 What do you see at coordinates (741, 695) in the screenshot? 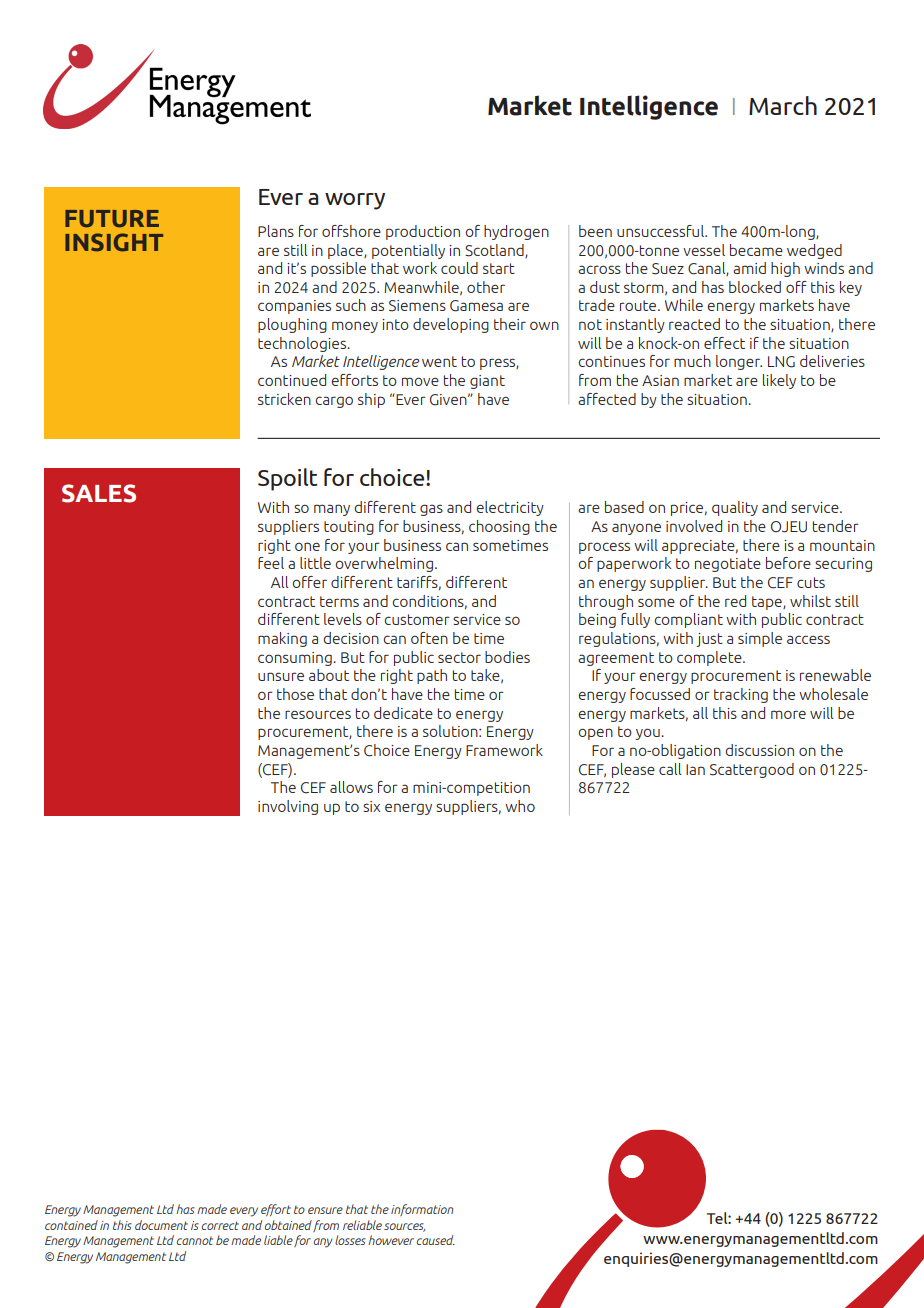
I see `tracking` at bounding box center [741, 695].
